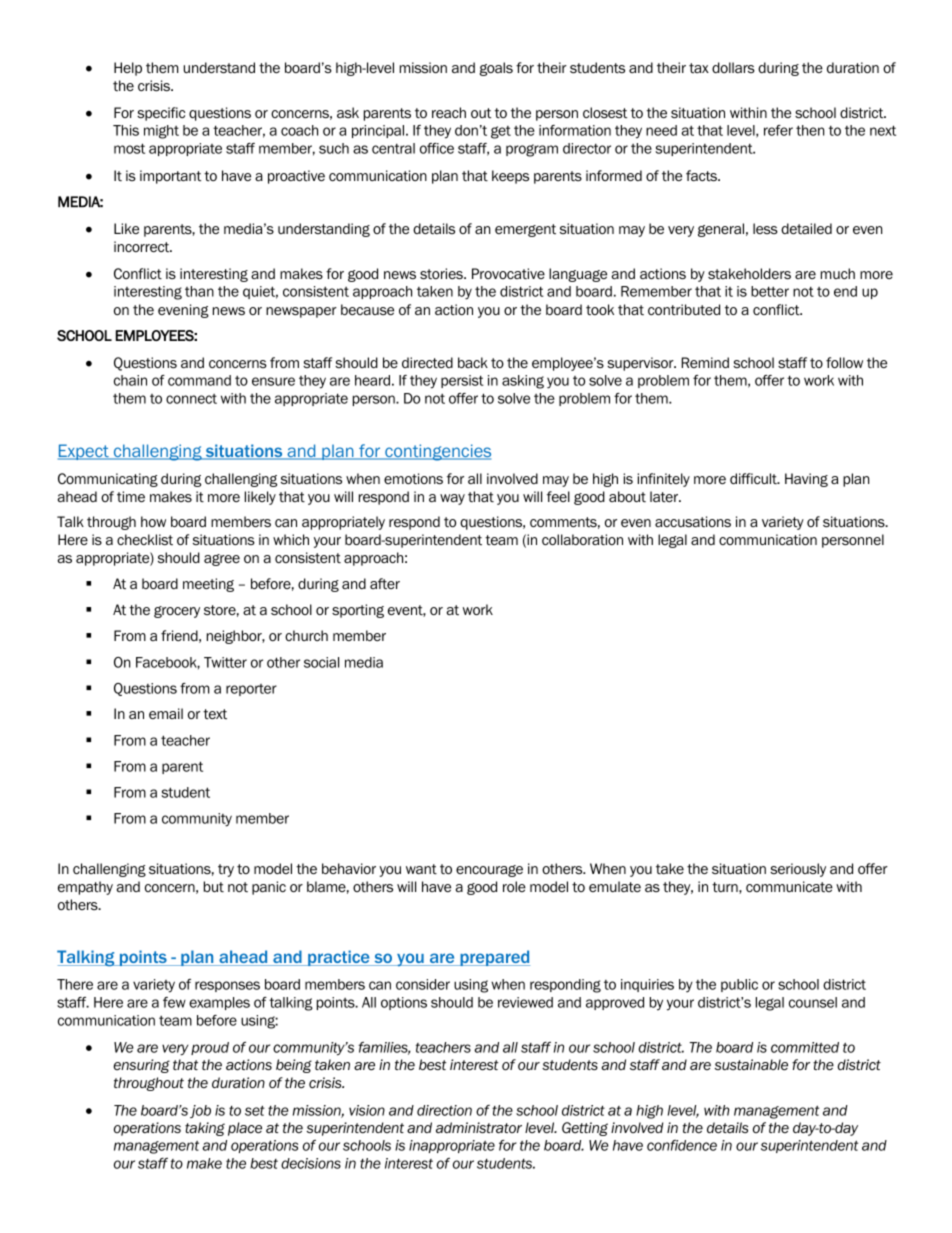 This screenshot has width=952, height=1233. I want to click on email, so click(166, 713).
